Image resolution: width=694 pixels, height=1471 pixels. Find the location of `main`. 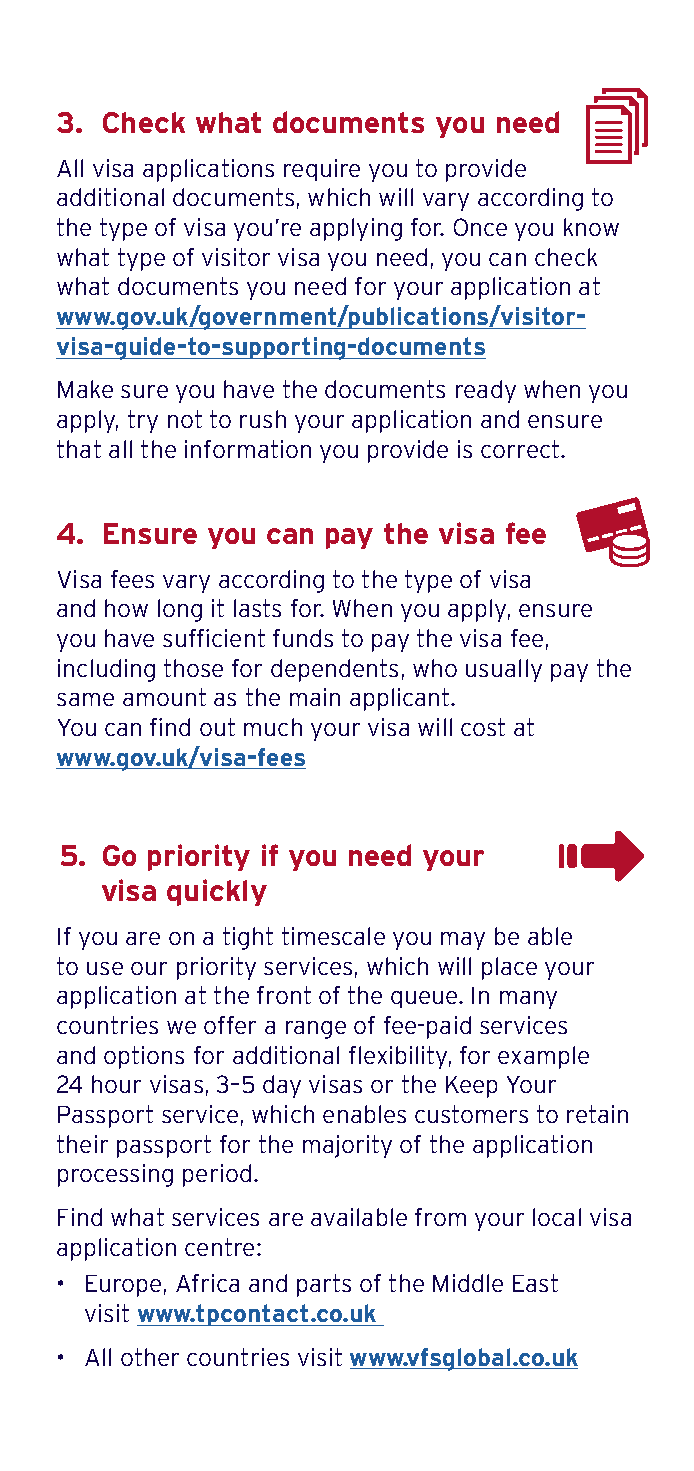

main is located at coordinates (315, 697).
